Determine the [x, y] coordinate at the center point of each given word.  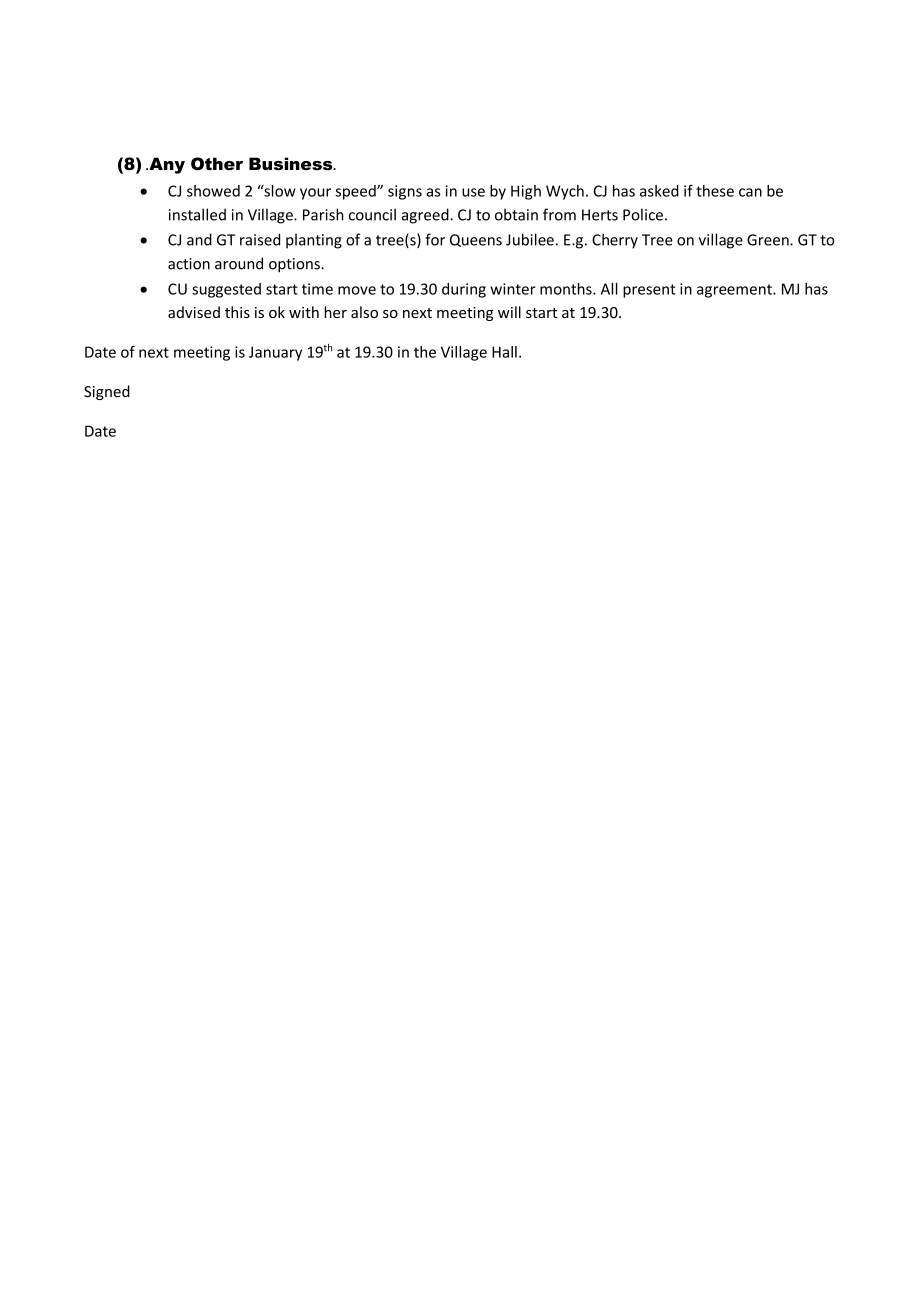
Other [217, 164]
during [464, 290]
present [649, 291]
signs [405, 192]
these [715, 191]
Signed [107, 392]
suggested [226, 290]
